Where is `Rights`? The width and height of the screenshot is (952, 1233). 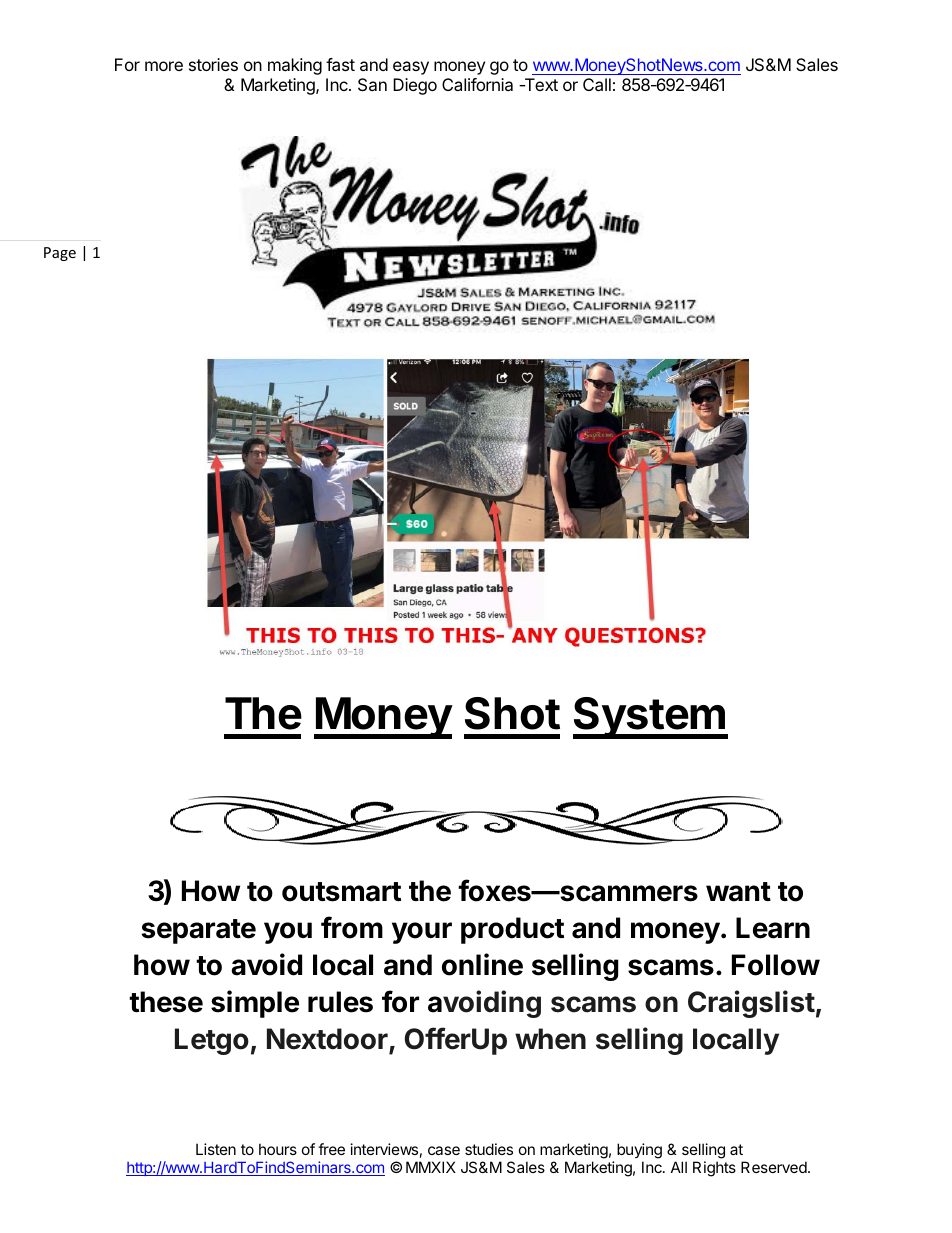
Rights is located at coordinates (714, 1169).
